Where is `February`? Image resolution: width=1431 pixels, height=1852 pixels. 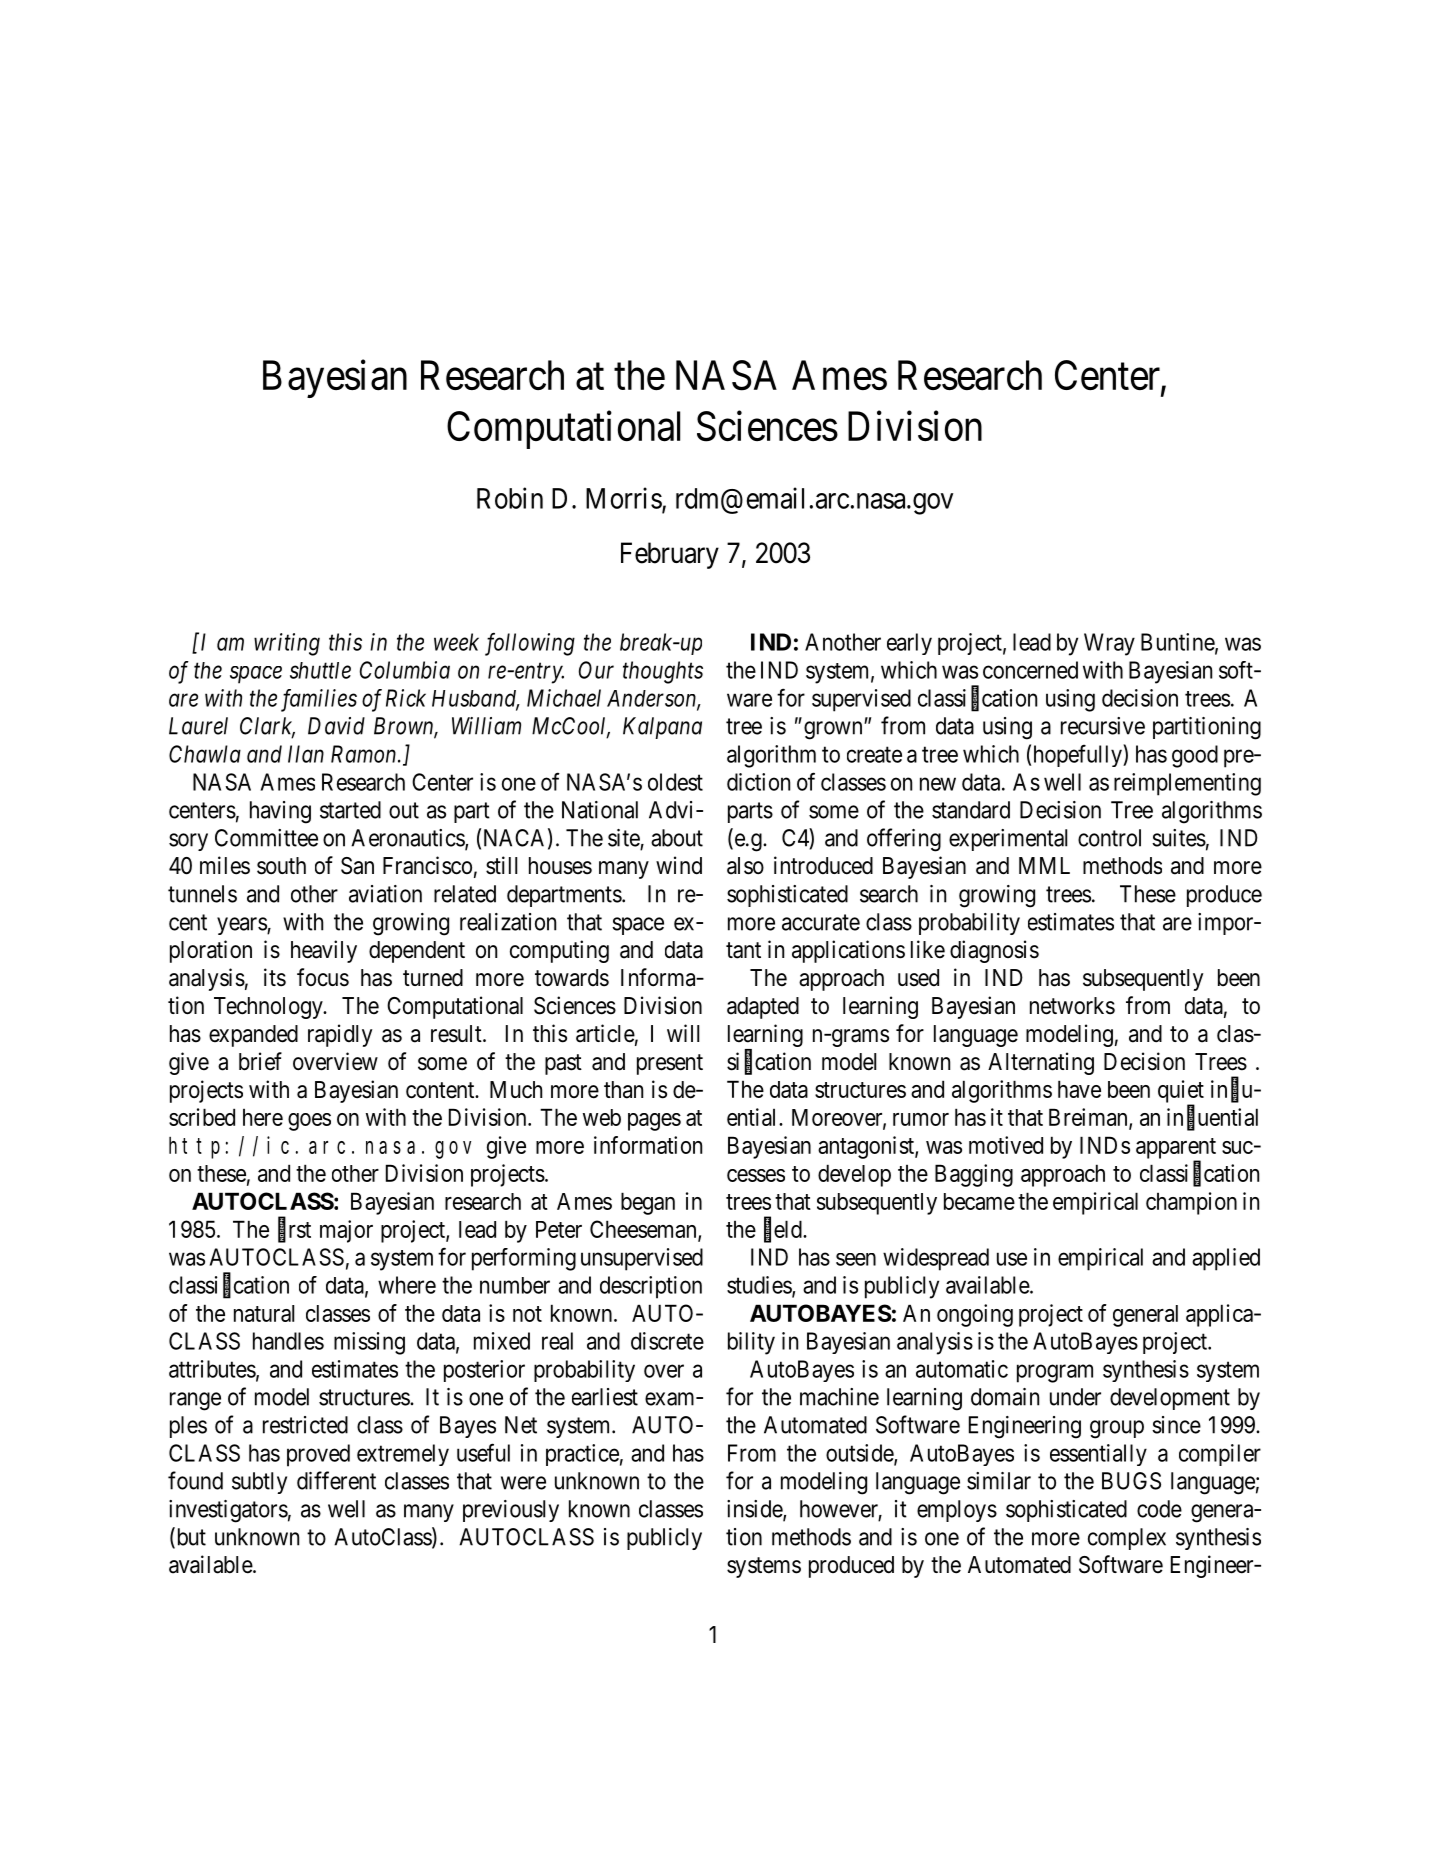 February is located at coordinates (670, 555).
